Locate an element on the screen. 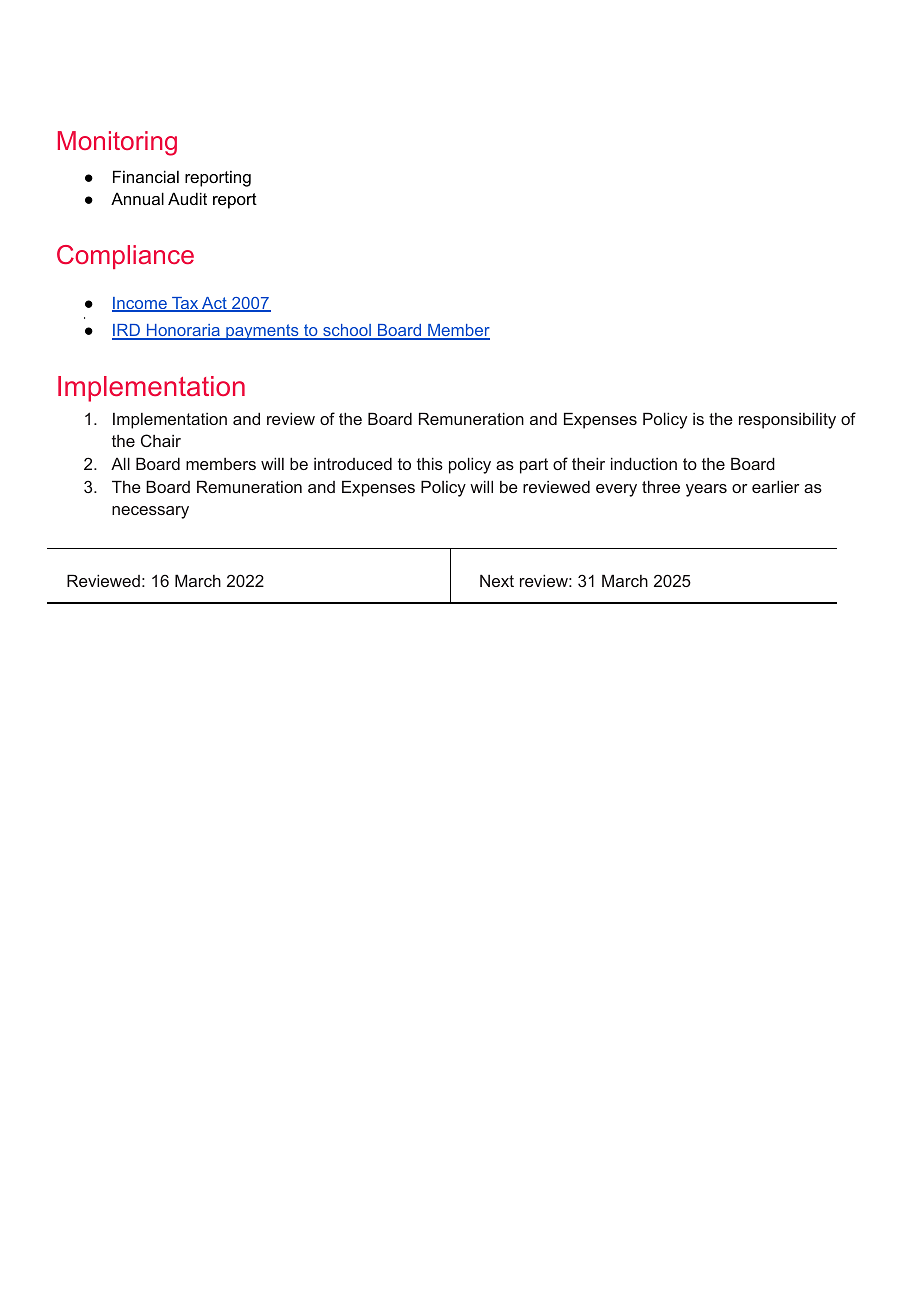 The height and width of the screenshot is (1307, 924). Annual is located at coordinates (137, 198).
